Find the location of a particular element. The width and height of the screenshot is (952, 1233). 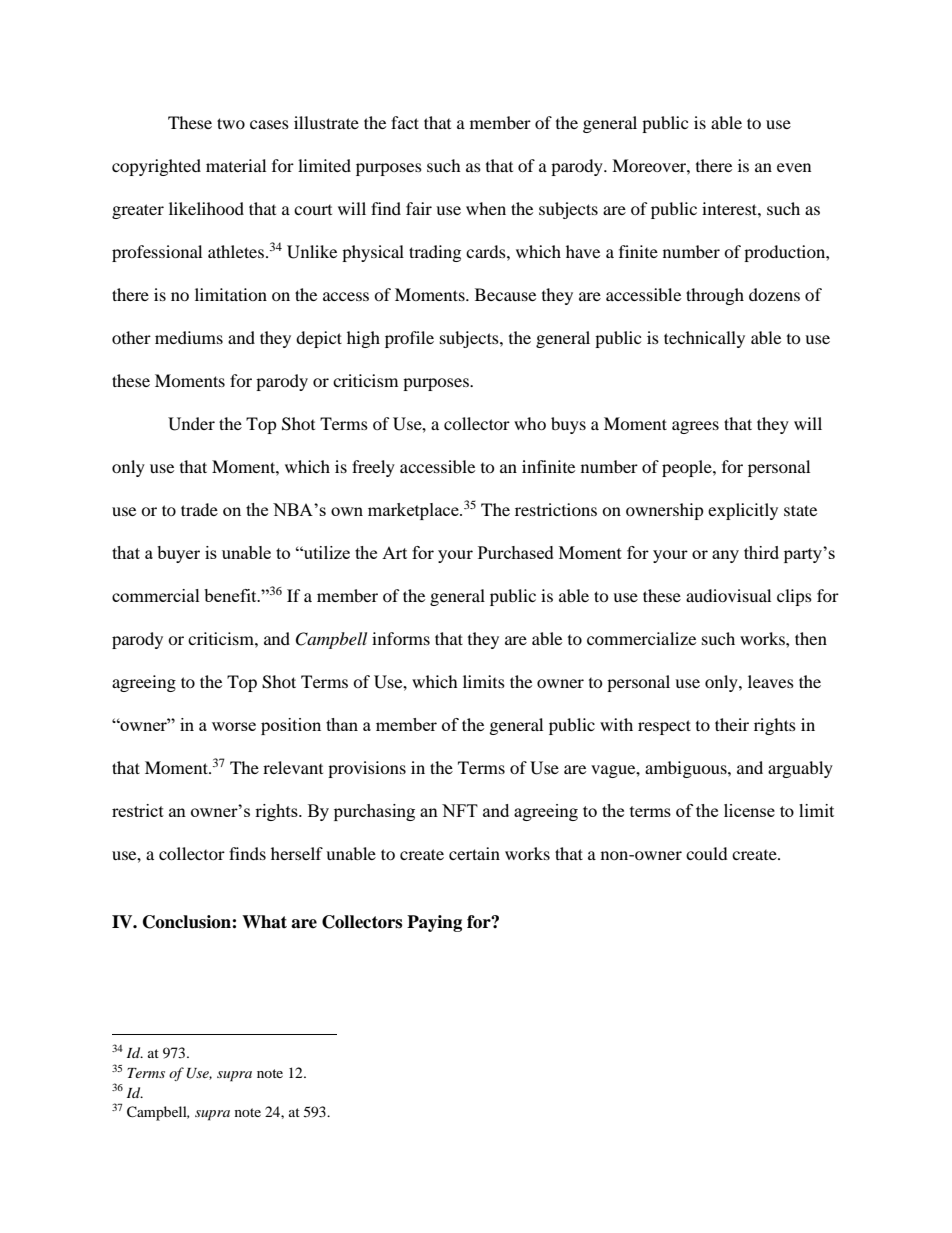

fact is located at coordinates (405, 122).
